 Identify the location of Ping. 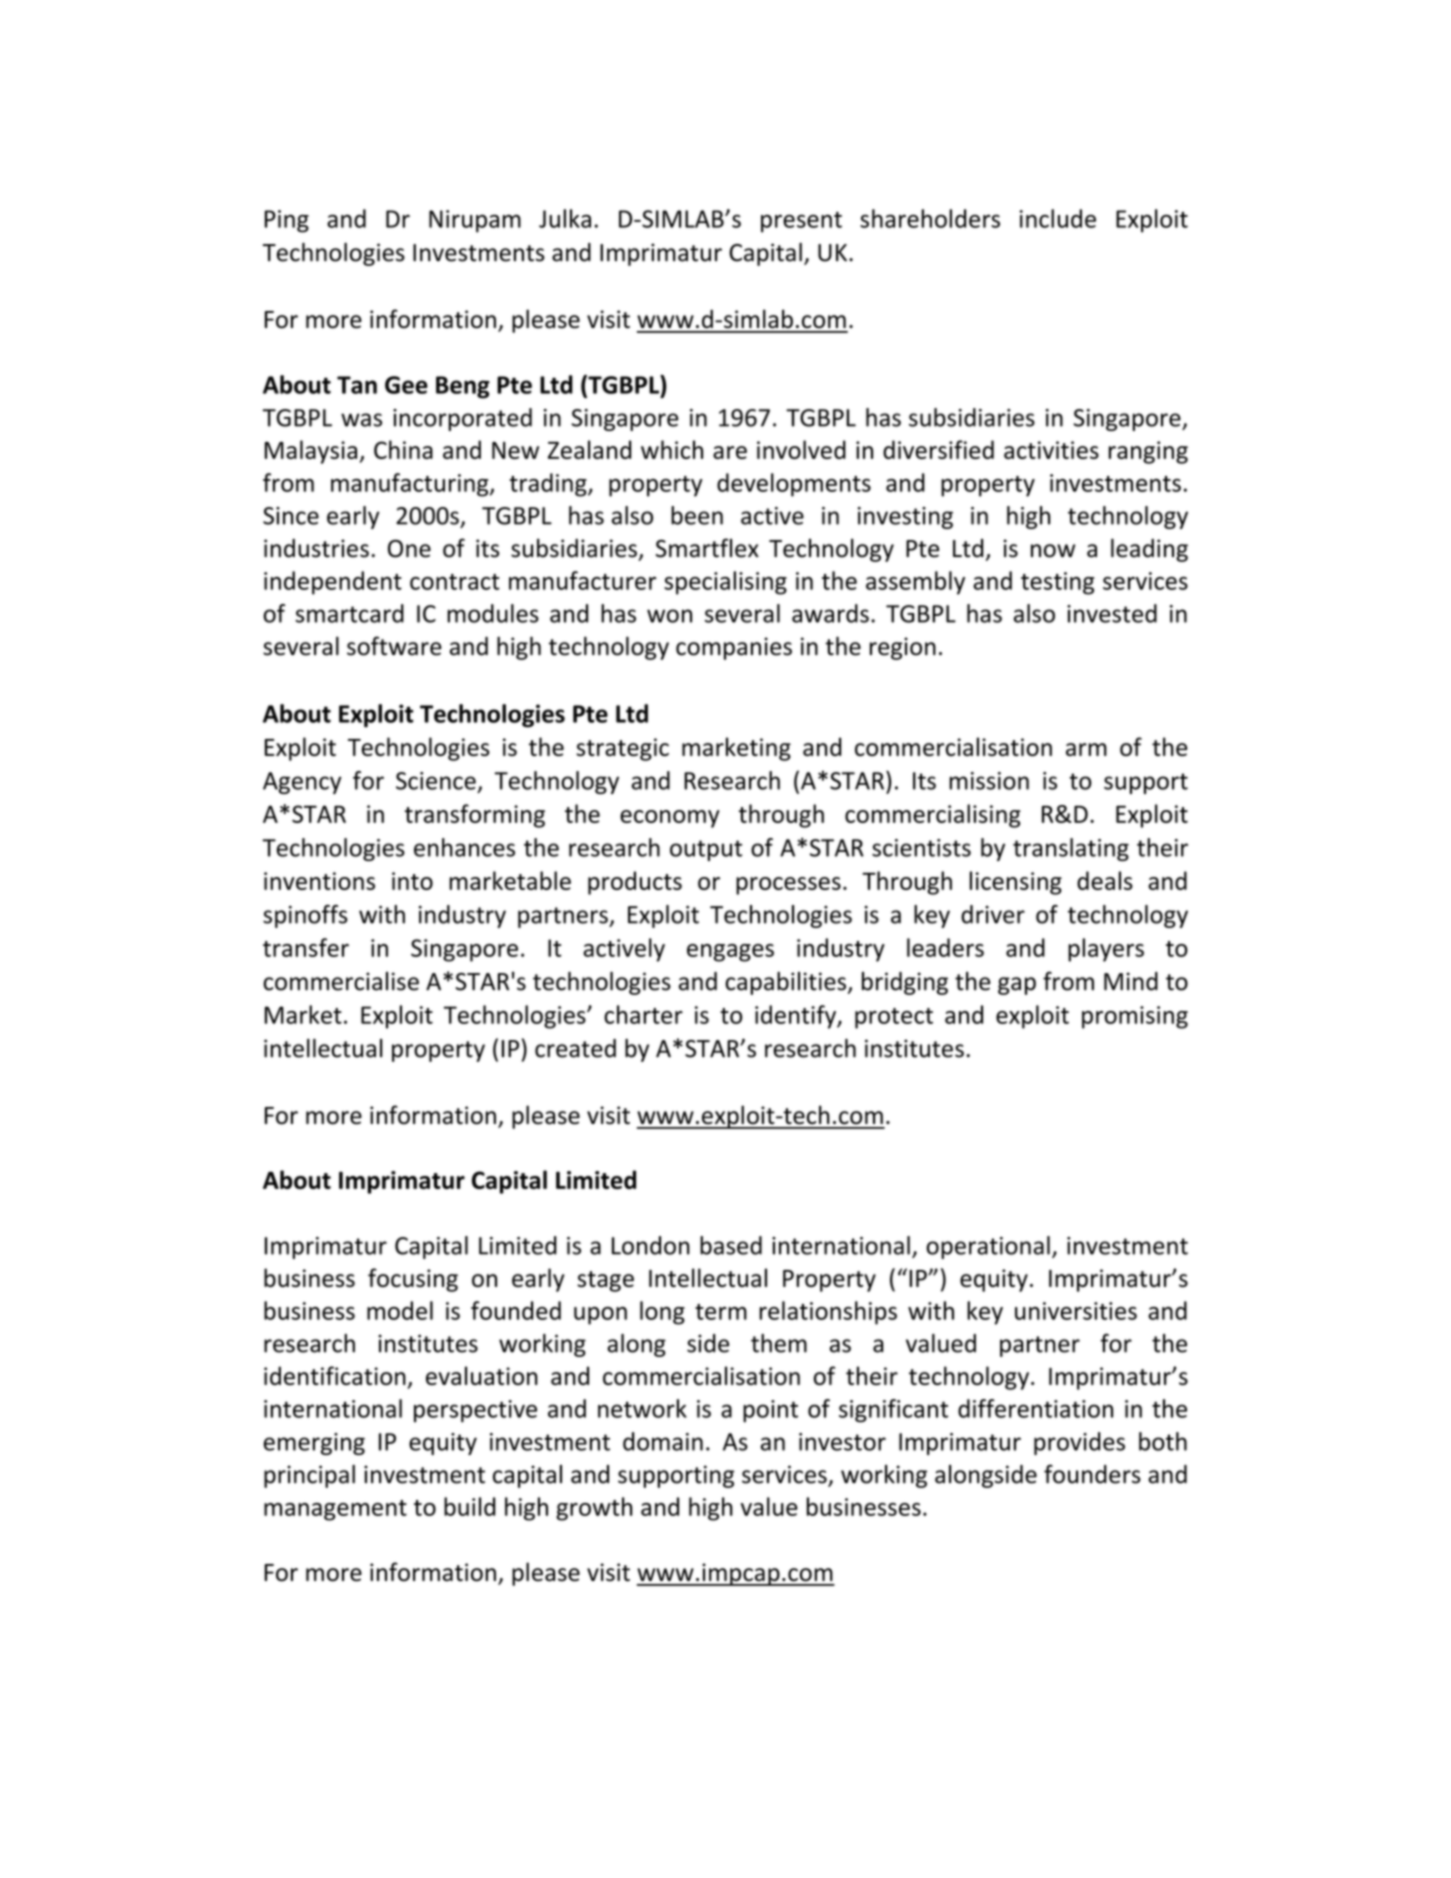
(287, 221).
